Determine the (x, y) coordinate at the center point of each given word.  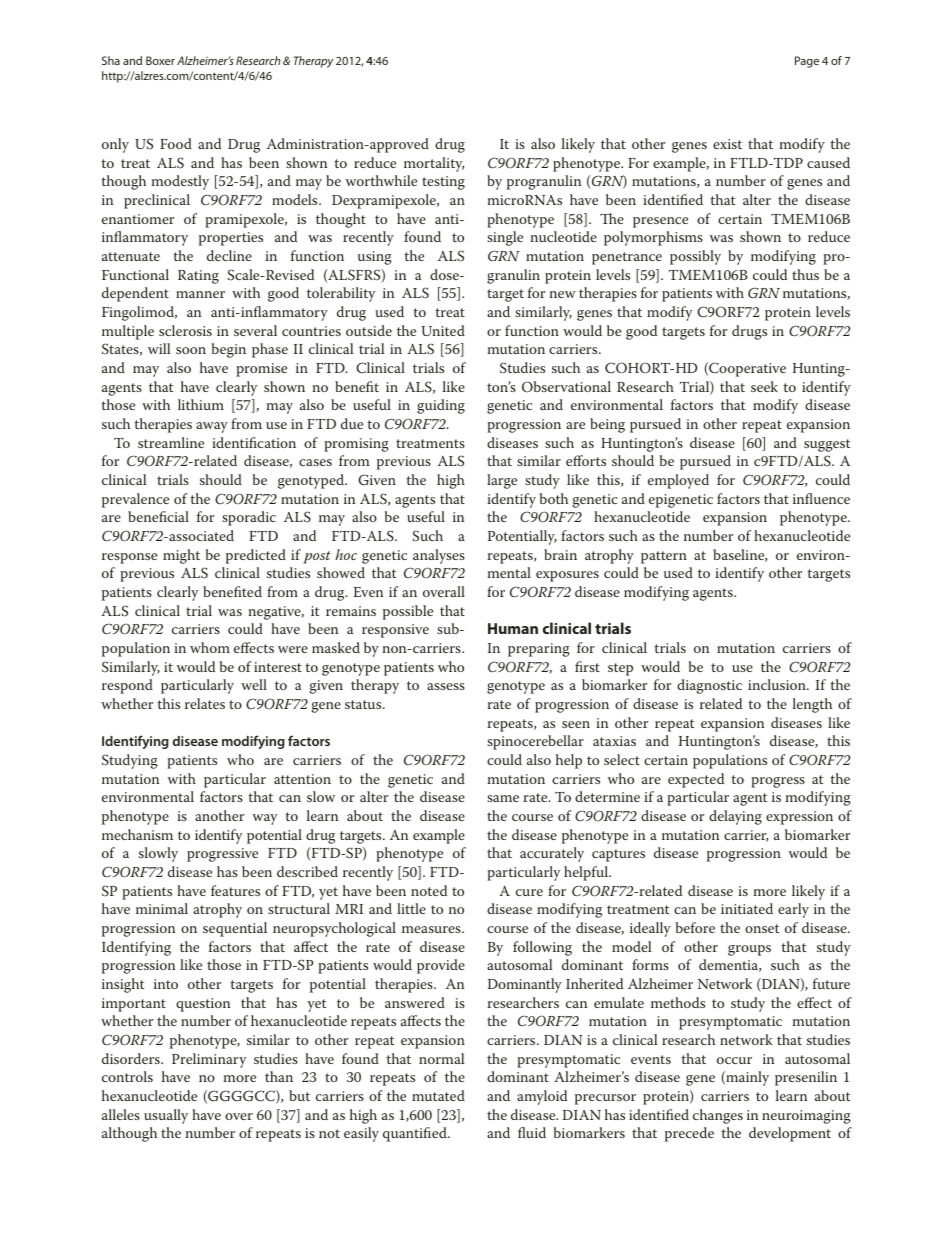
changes (718, 1116)
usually (166, 1116)
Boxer (160, 60)
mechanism (137, 834)
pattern (664, 557)
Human (513, 628)
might (181, 556)
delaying (735, 817)
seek (764, 386)
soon (191, 350)
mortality (434, 164)
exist (727, 144)
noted (429, 890)
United (443, 330)
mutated (438, 1095)
